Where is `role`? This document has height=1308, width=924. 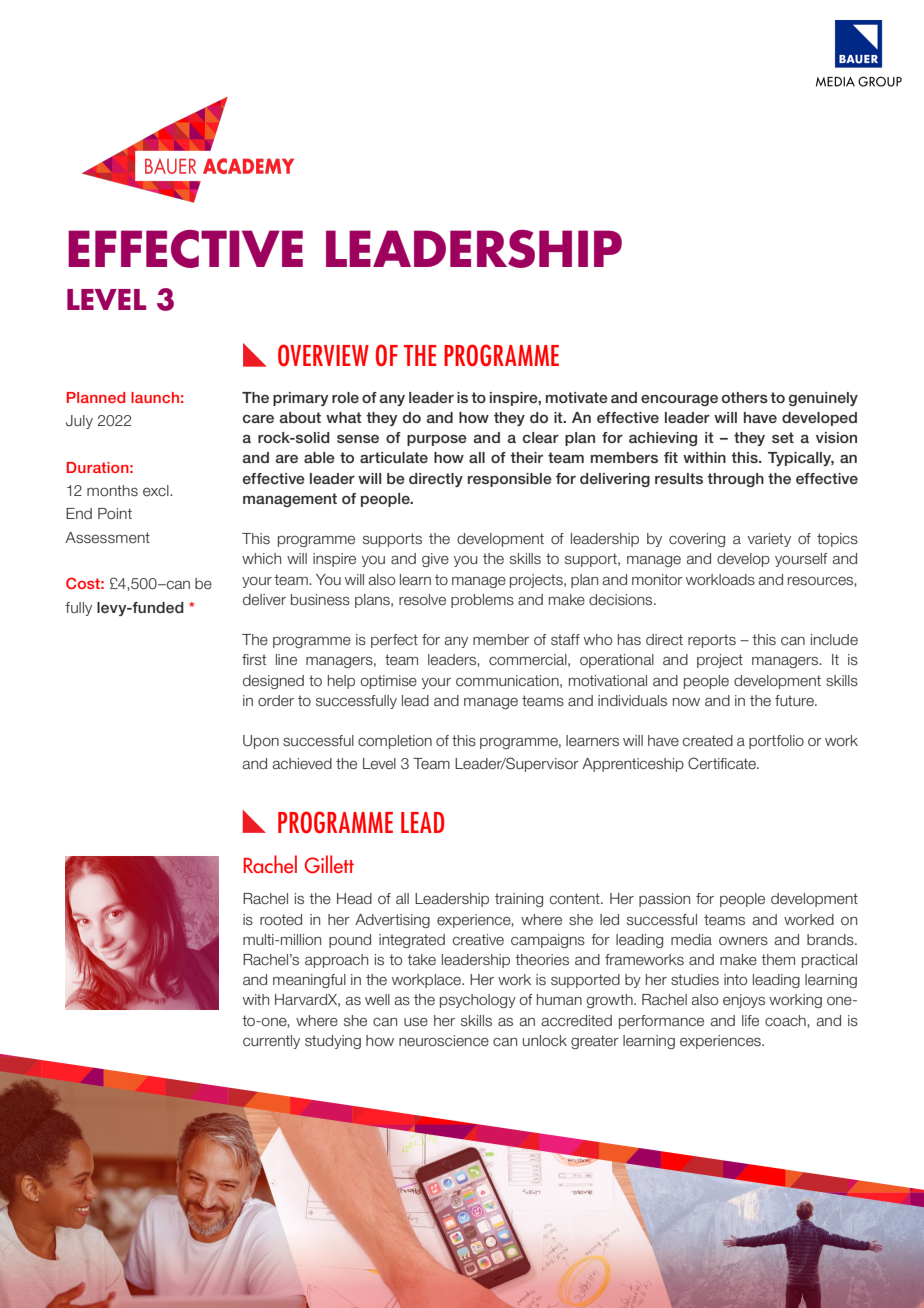
role is located at coordinates (345, 397).
